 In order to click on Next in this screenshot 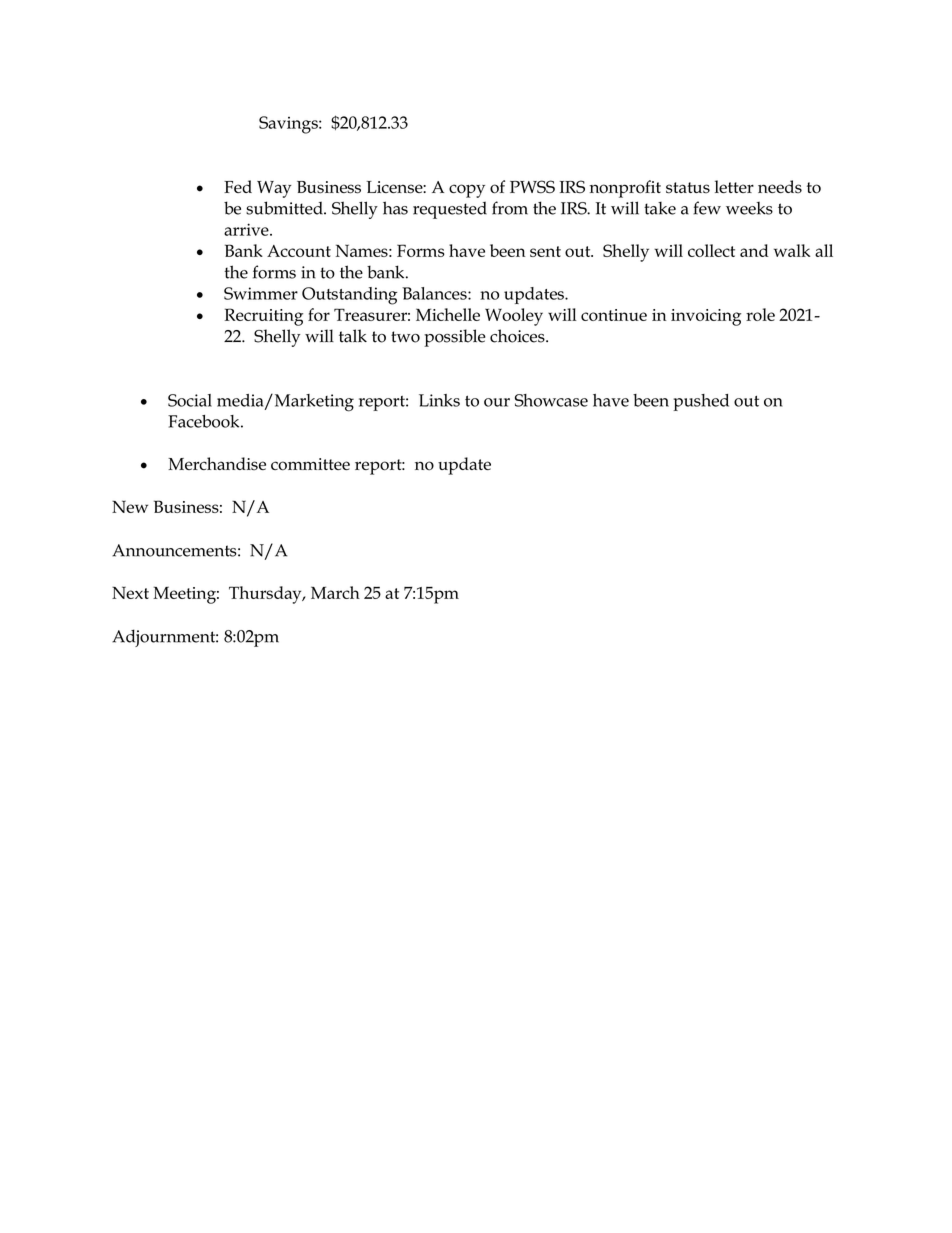, I will do `click(130, 592)`.
